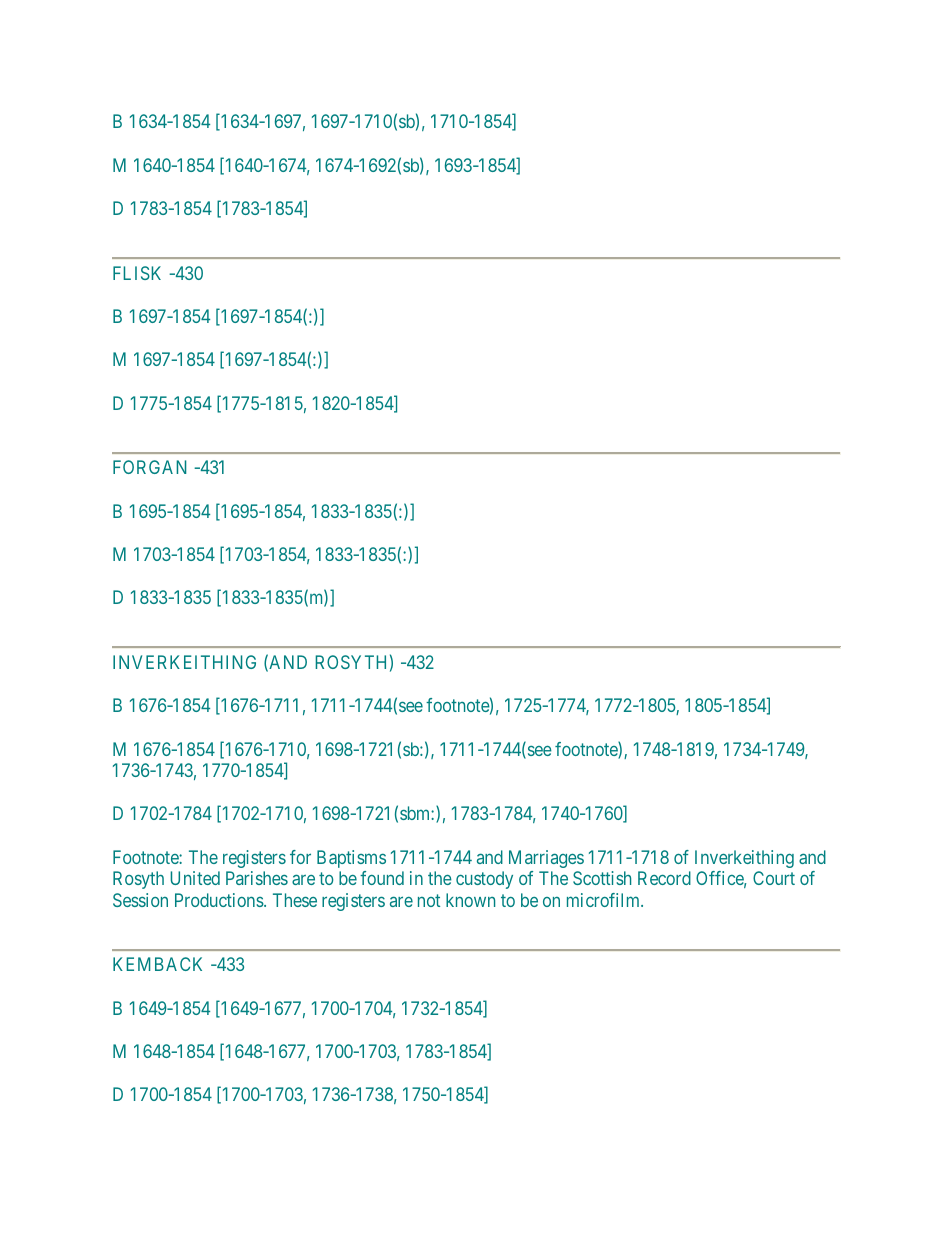 This image has height=1233, width=952. I want to click on Marriages, so click(546, 859).
